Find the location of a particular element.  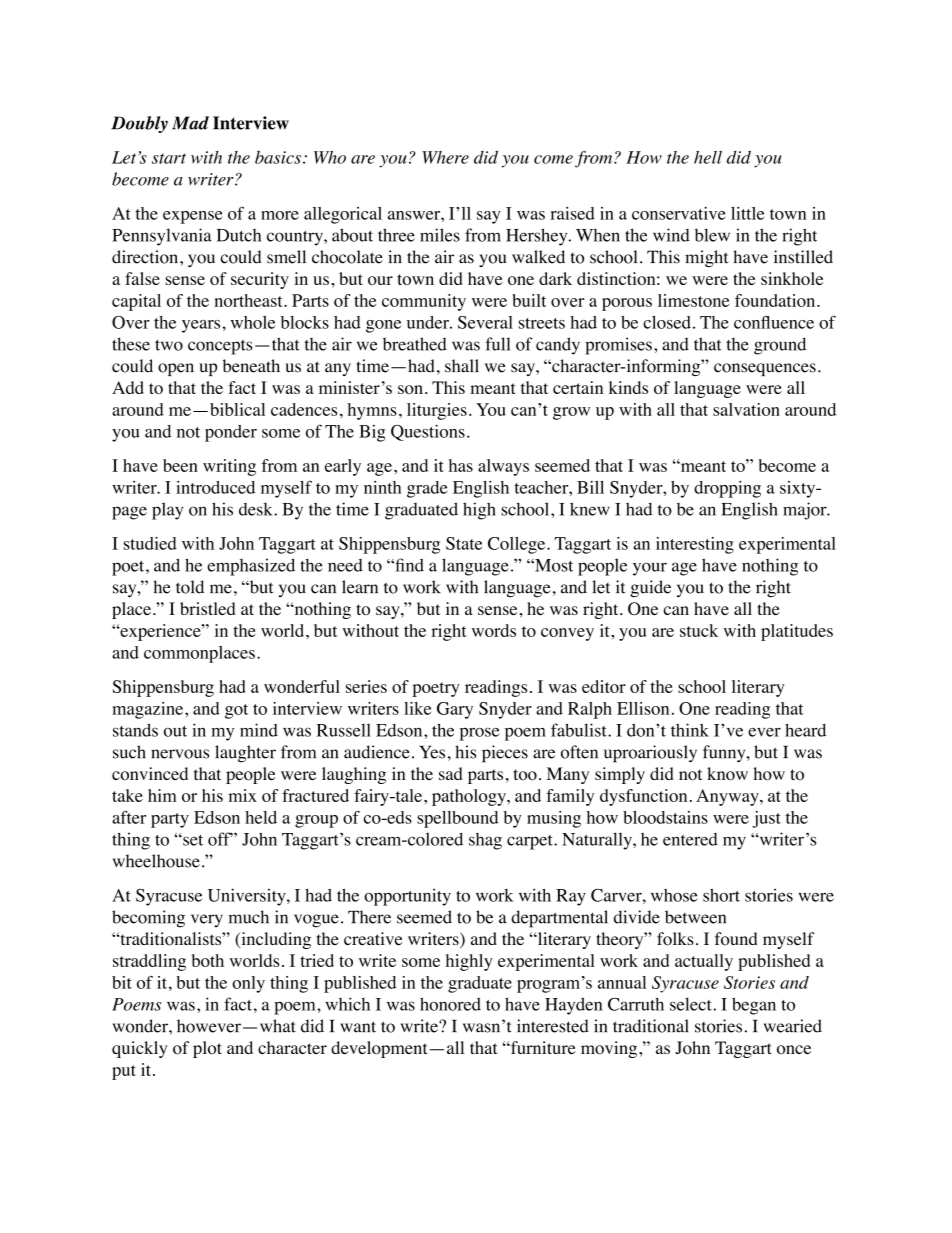

shag is located at coordinates (485, 841).
